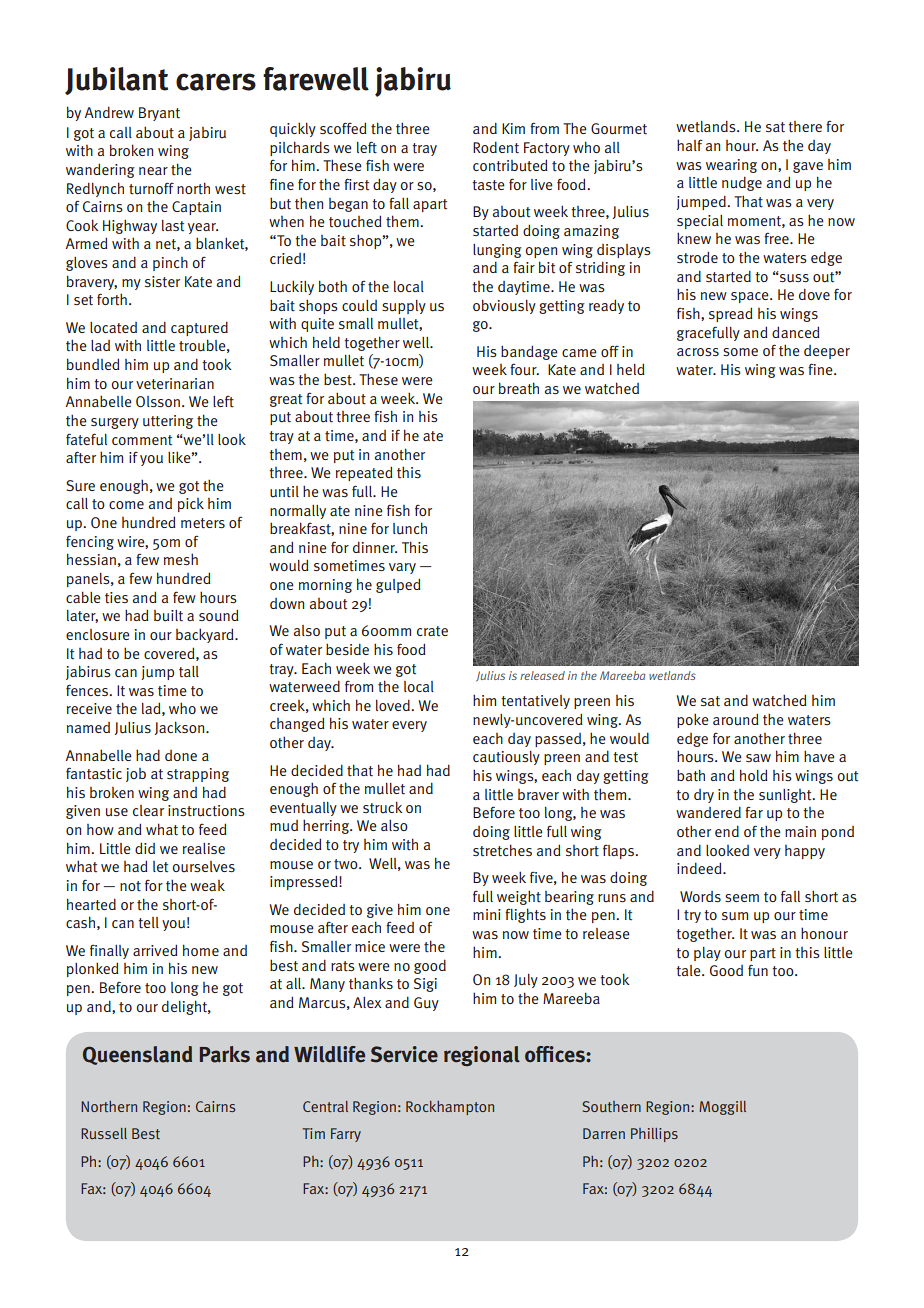  Describe the element at coordinates (736, 720) in the screenshot. I see `around` at that location.
